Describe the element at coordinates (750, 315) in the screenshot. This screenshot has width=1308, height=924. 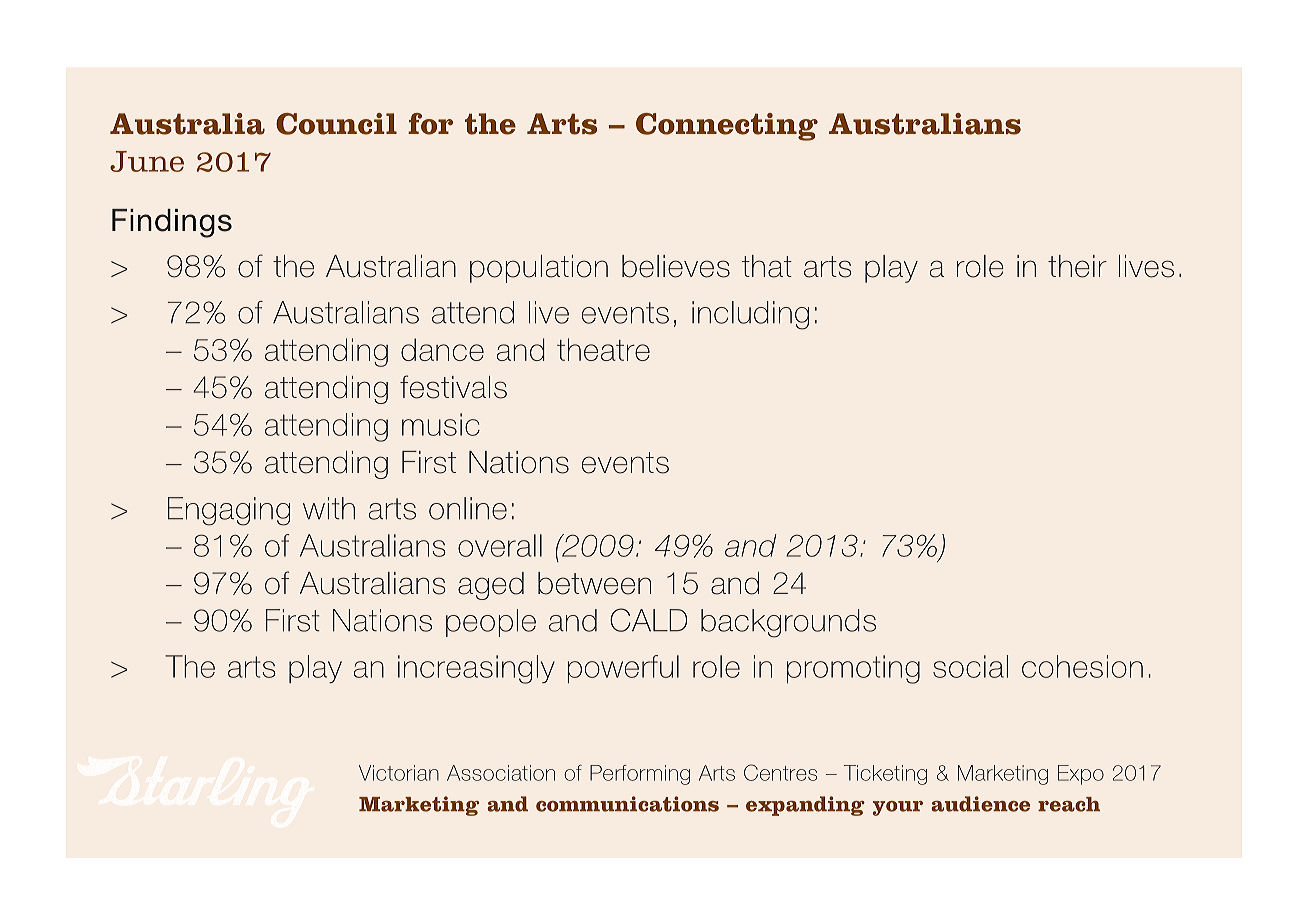
I see `including` at that location.
